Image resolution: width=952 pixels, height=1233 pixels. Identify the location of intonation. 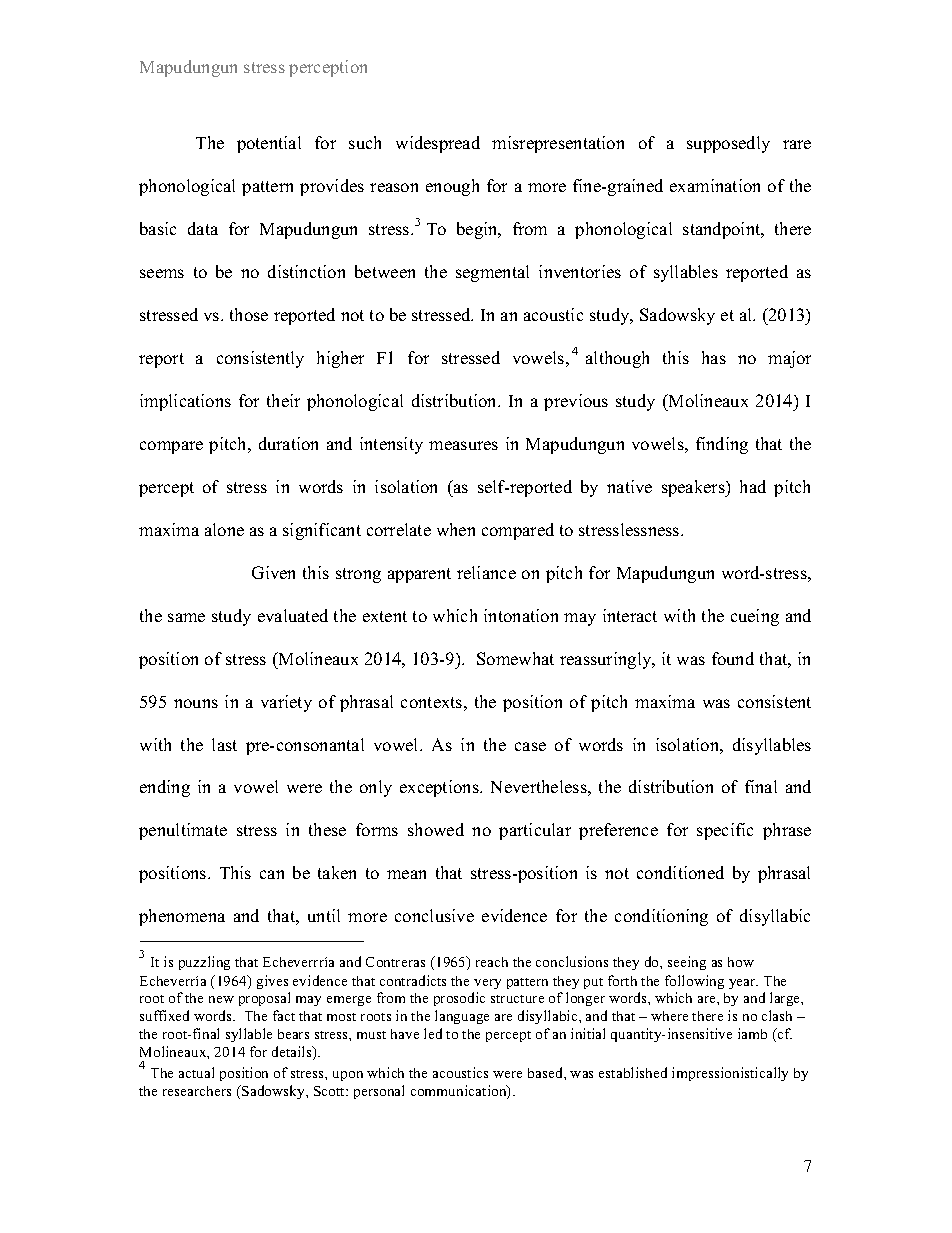
(521, 615).
